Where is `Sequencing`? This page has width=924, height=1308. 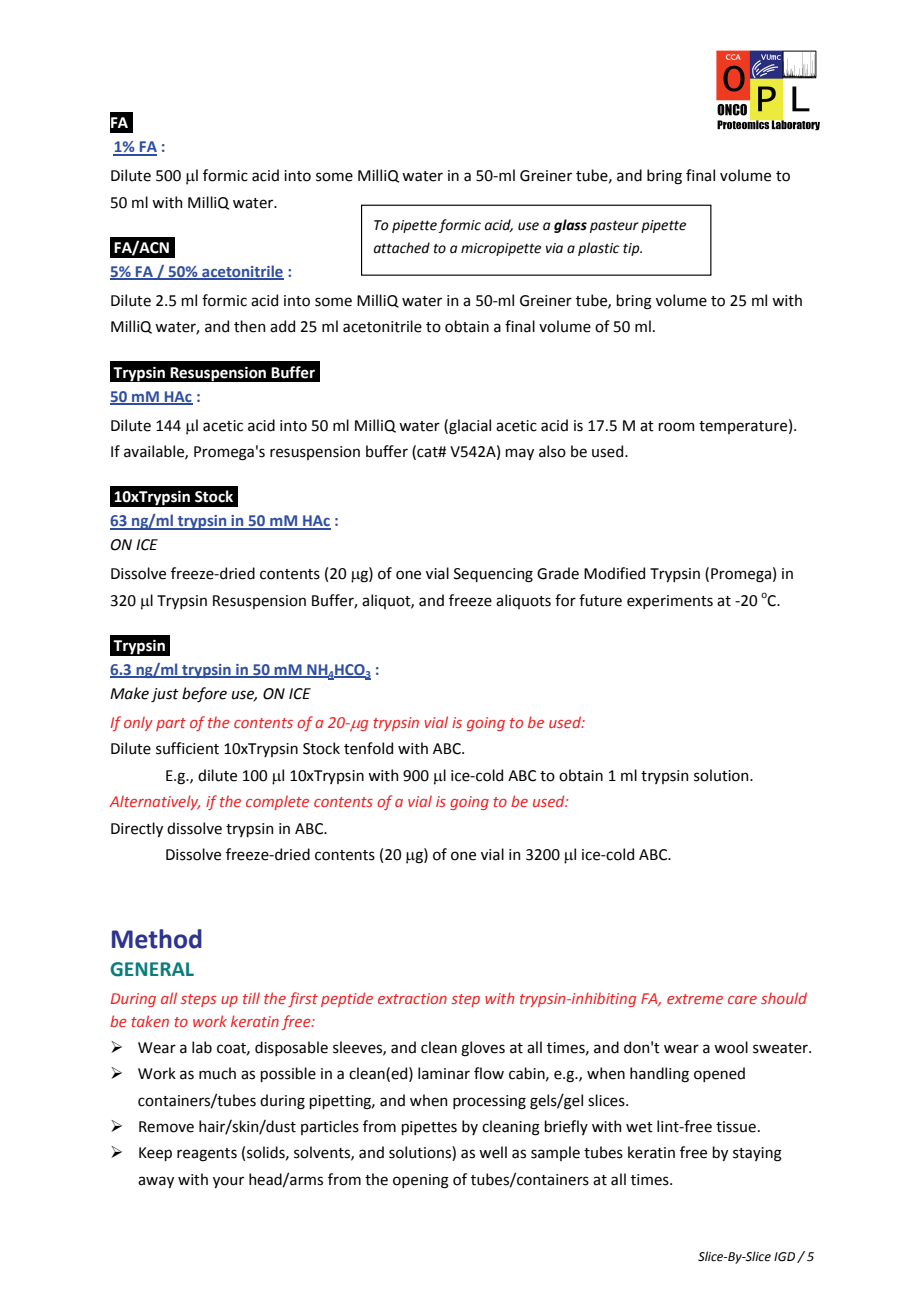
Sequencing is located at coordinates (493, 575).
